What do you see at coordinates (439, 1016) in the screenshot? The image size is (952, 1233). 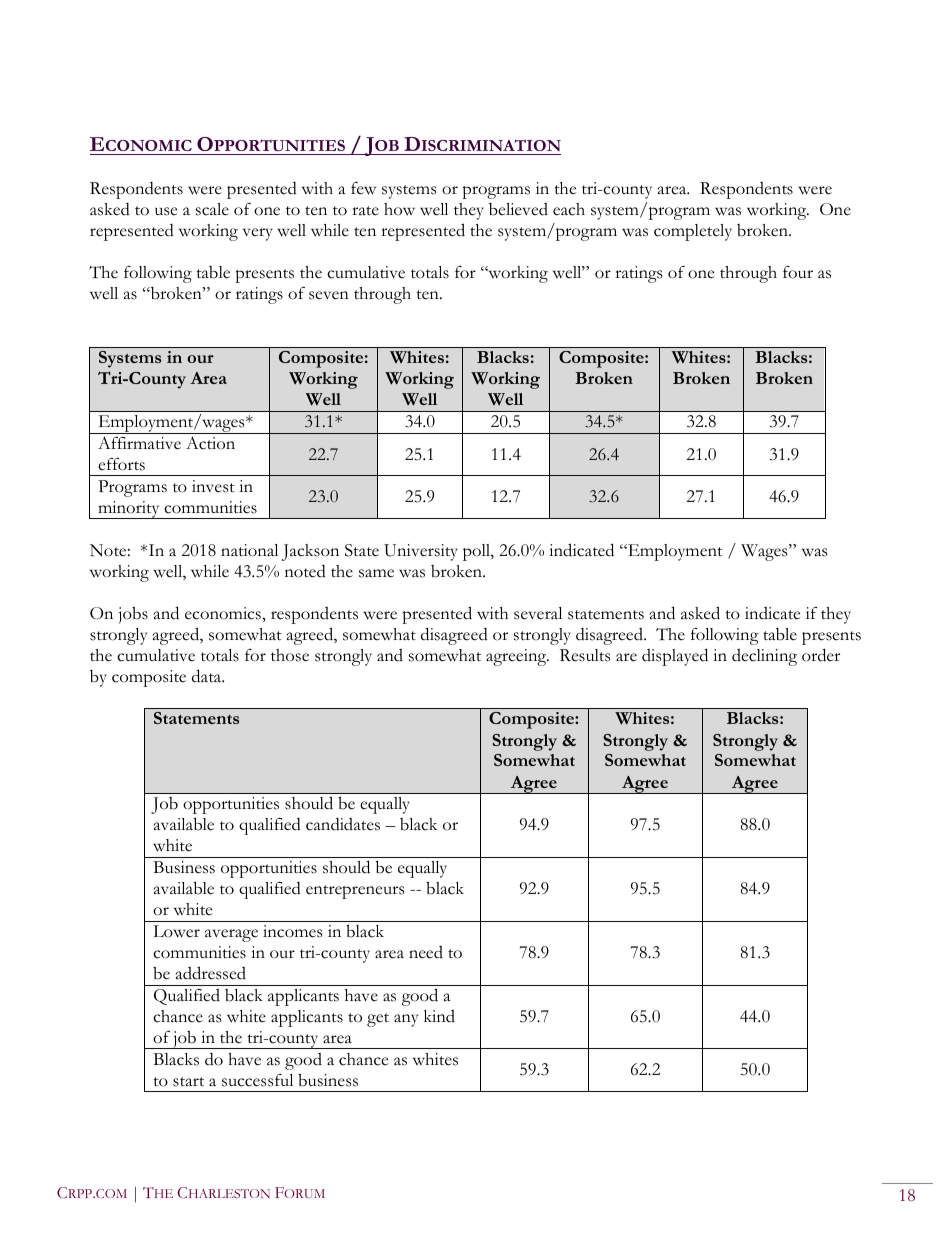 I see `kind` at bounding box center [439, 1016].
